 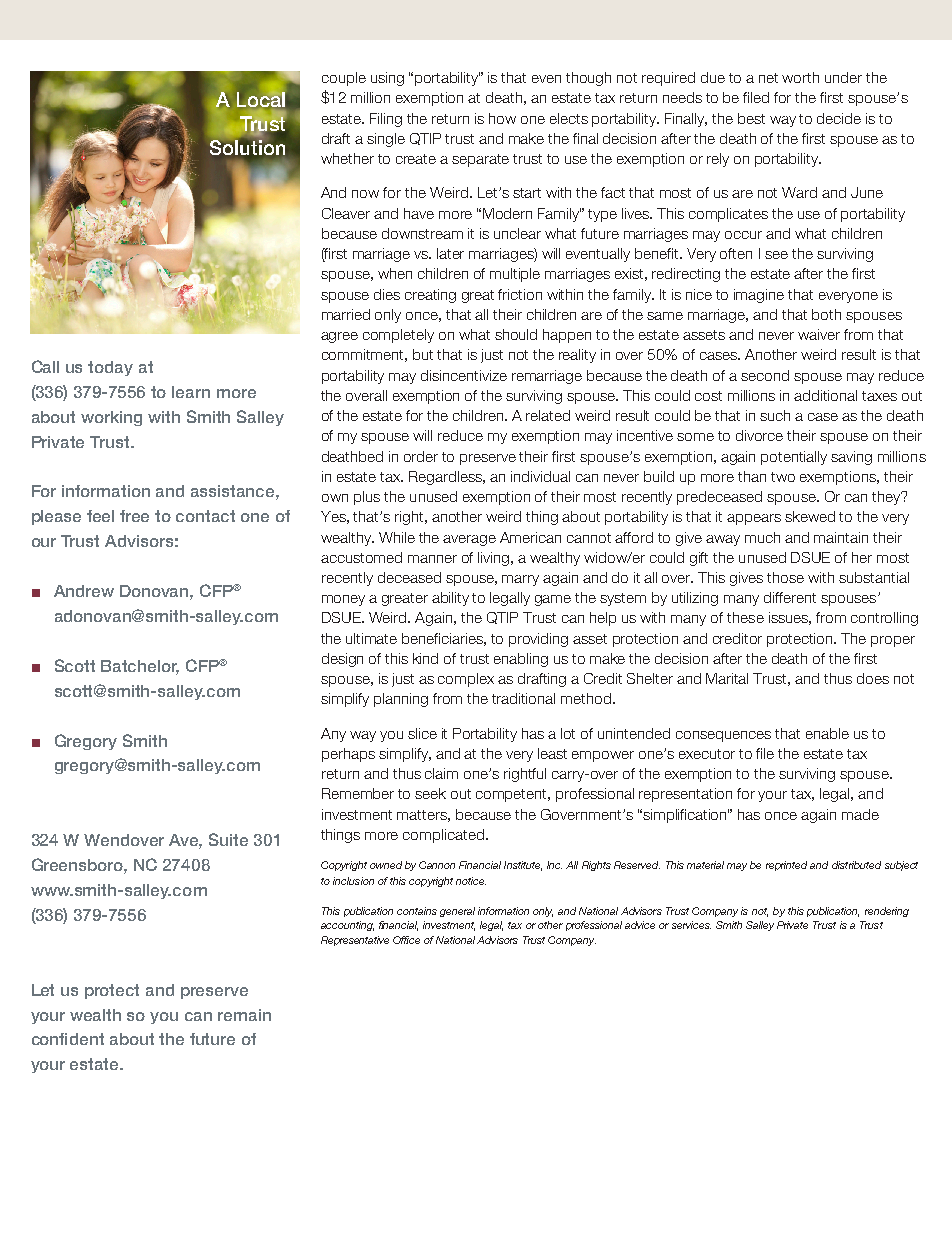 I want to click on how, so click(x=502, y=118).
